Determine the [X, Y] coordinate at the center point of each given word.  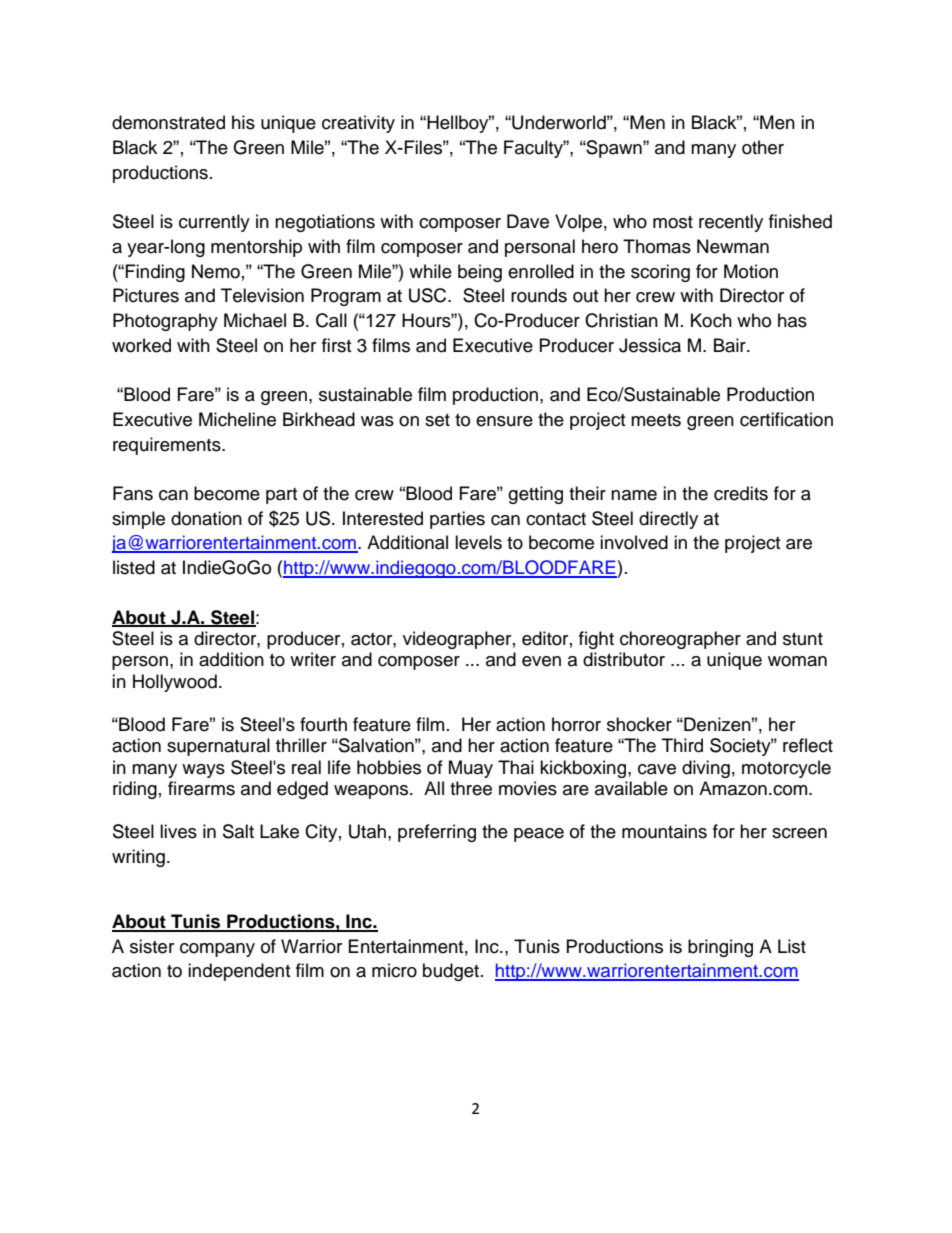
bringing [720, 948]
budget [451, 972]
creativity [358, 124]
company [217, 950]
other [763, 147]
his [243, 122]
